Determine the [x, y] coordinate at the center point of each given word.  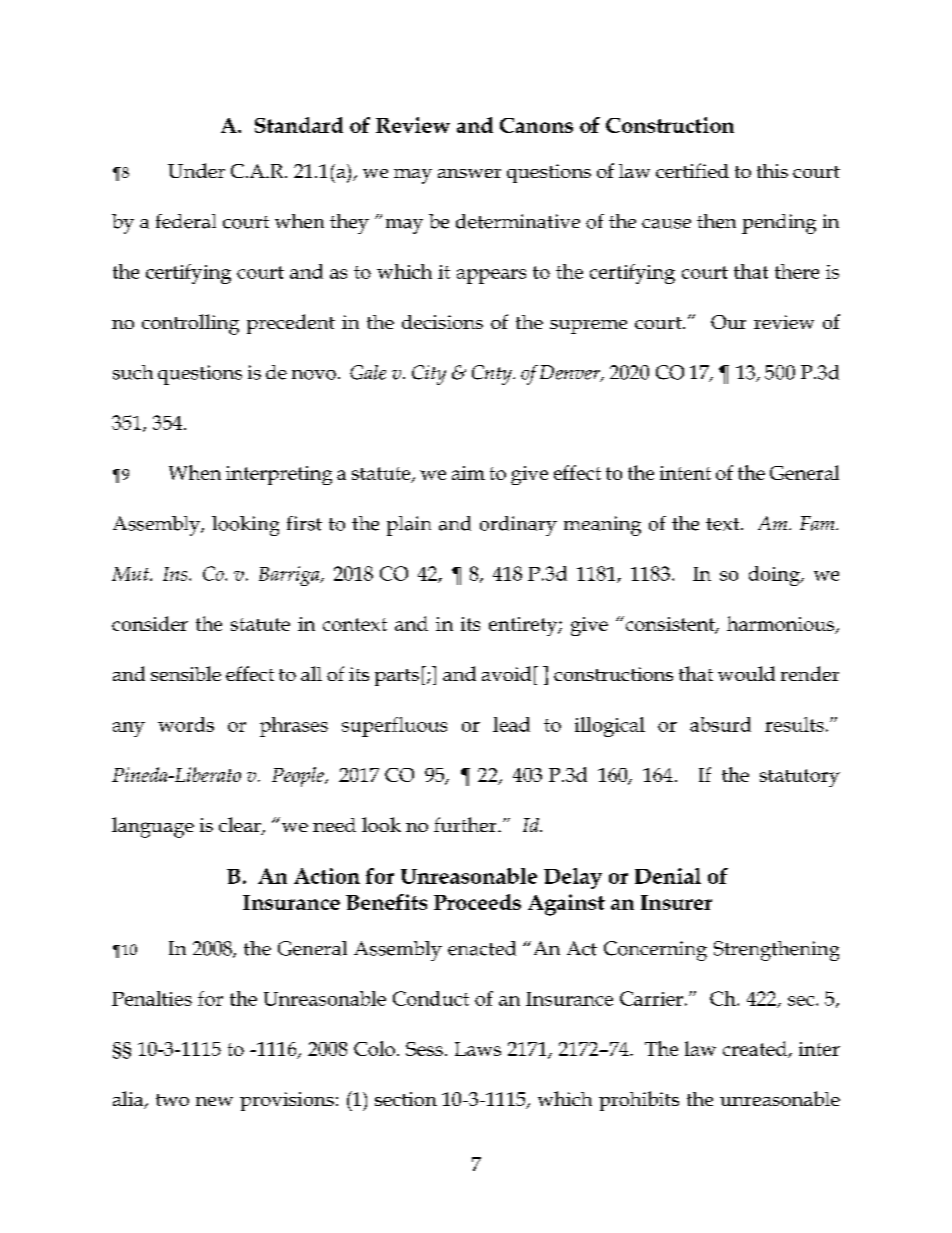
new [214, 1101]
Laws [478, 1049]
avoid [506, 673]
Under [196, 170]
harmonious [782, 624]
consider [150, 623]
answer [469, 173]
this [772, 171]
